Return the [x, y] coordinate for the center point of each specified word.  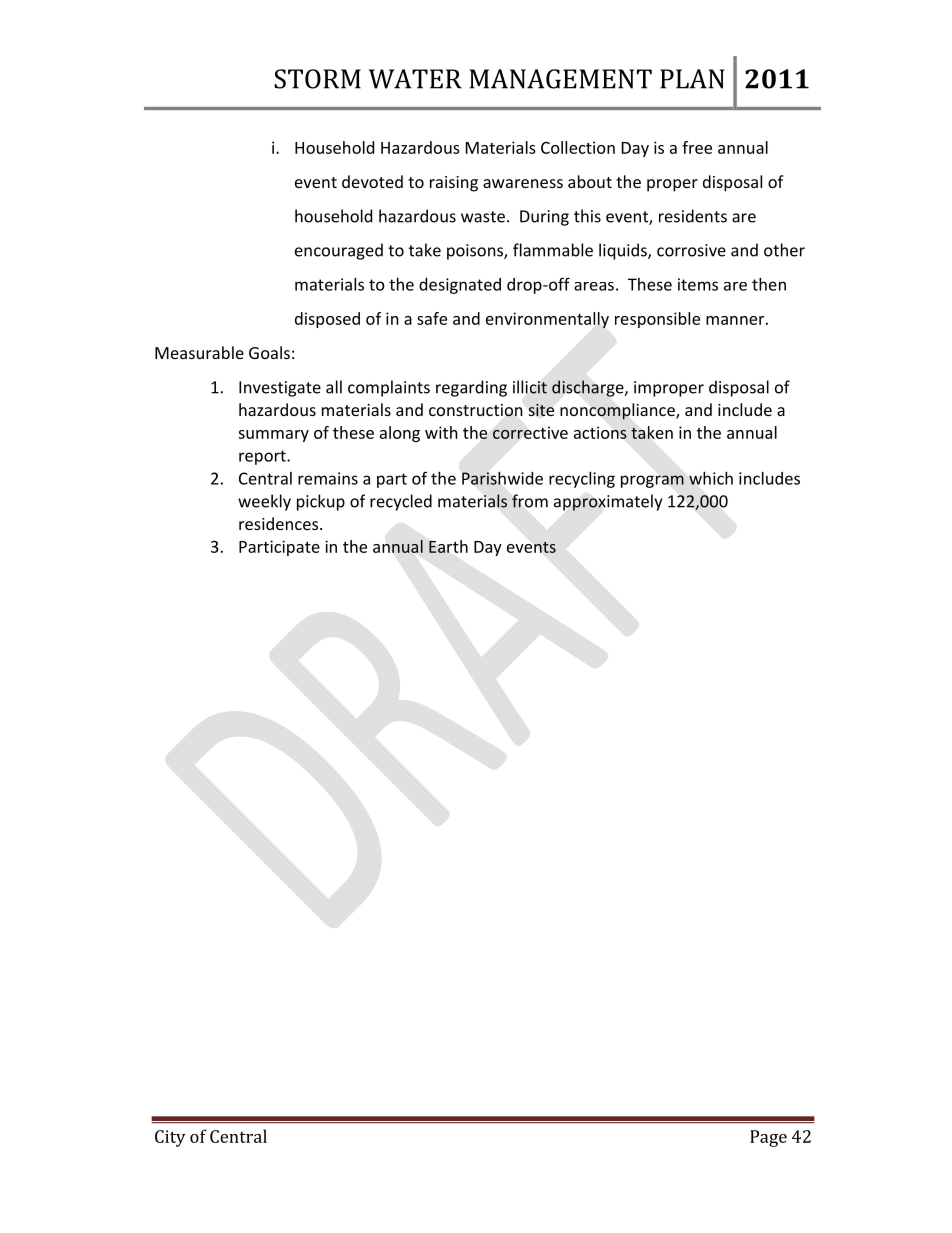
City [170, 1138]
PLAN [692, 79]
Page [768, 1138]
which [711, 478]
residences [280, 523]
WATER [415, 79]
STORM [317, 79]
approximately [608, 502]
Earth [448, 546]
